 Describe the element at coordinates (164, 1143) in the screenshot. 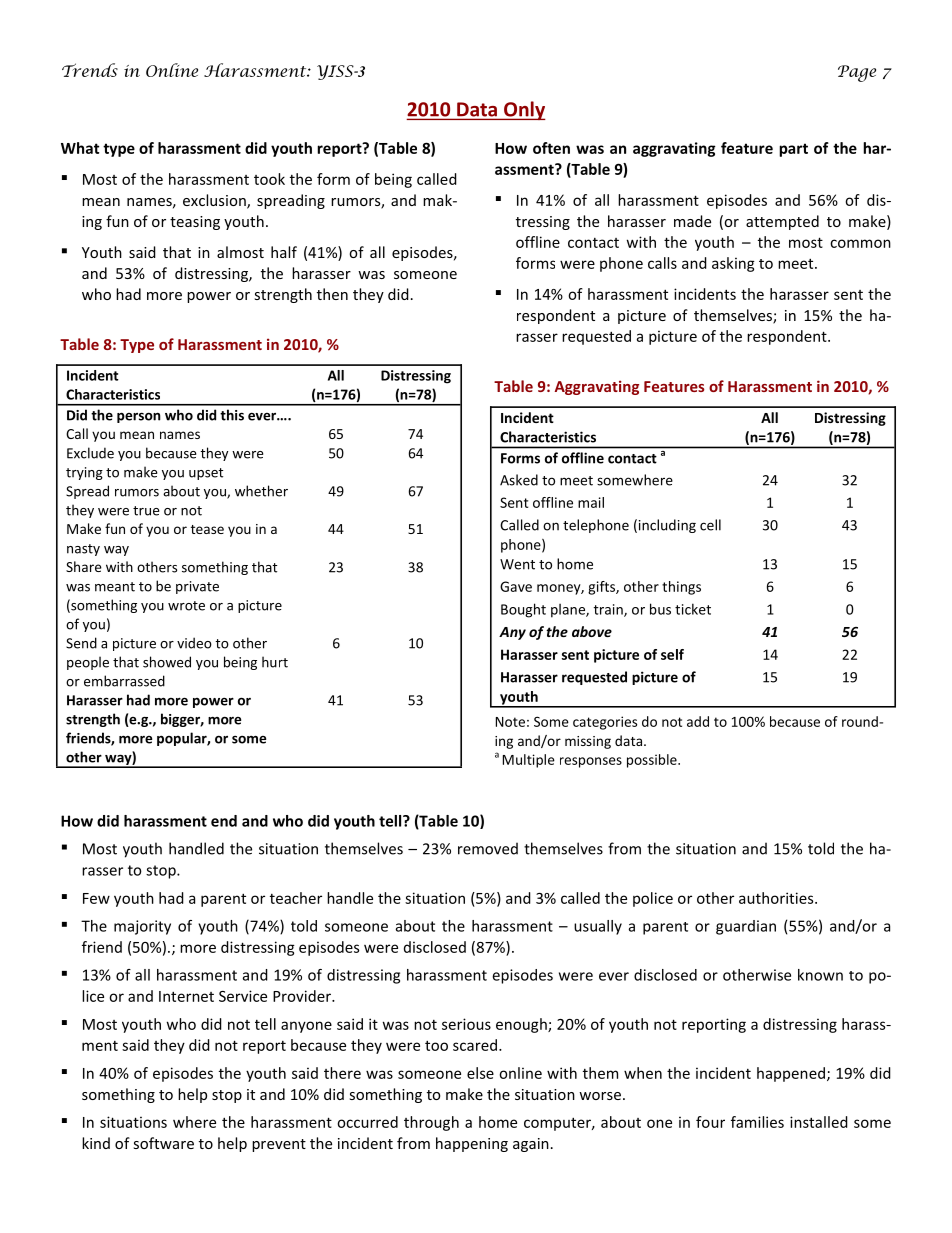

I see `software` at that location.
